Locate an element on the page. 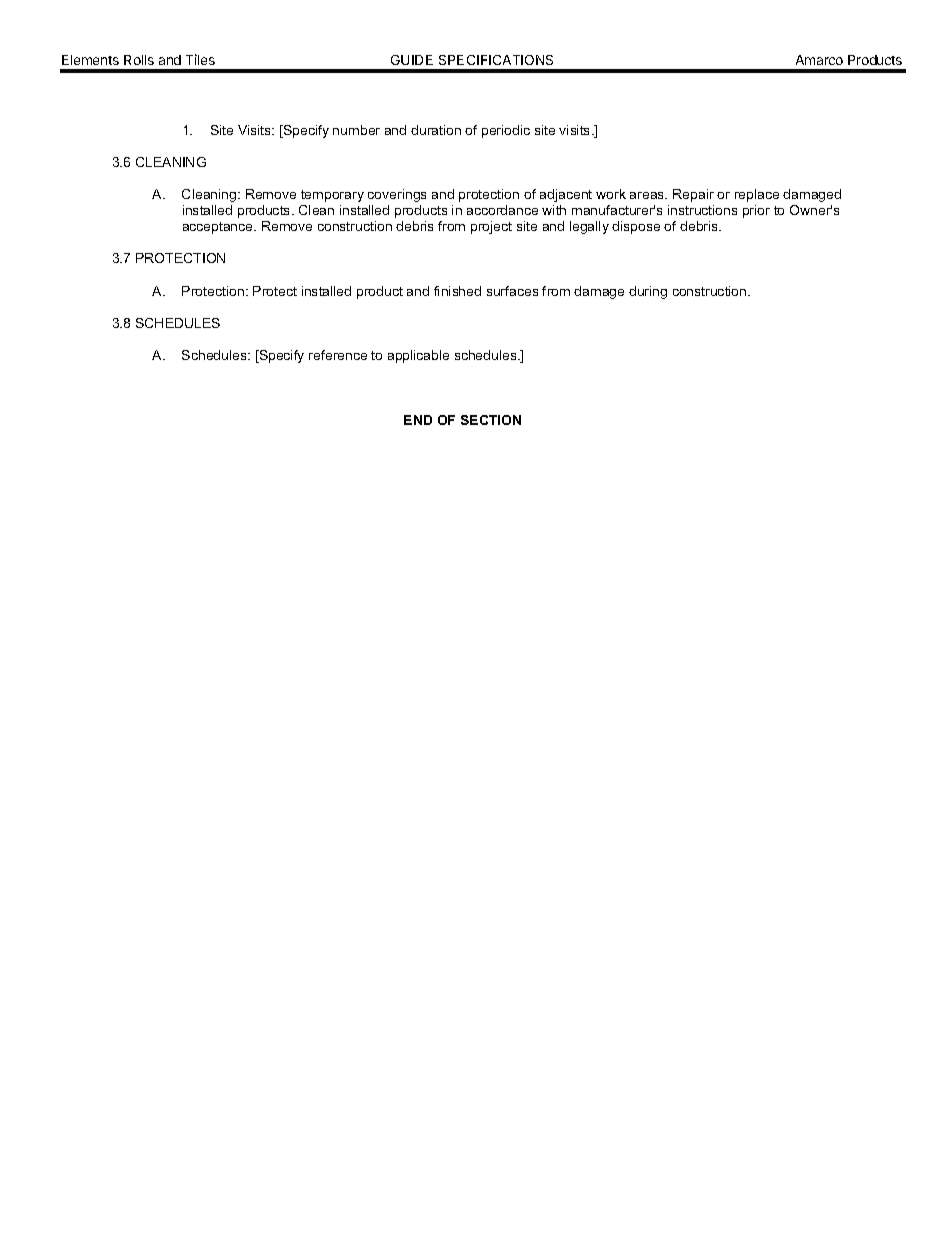  during is located at coordinates (648, 292).
